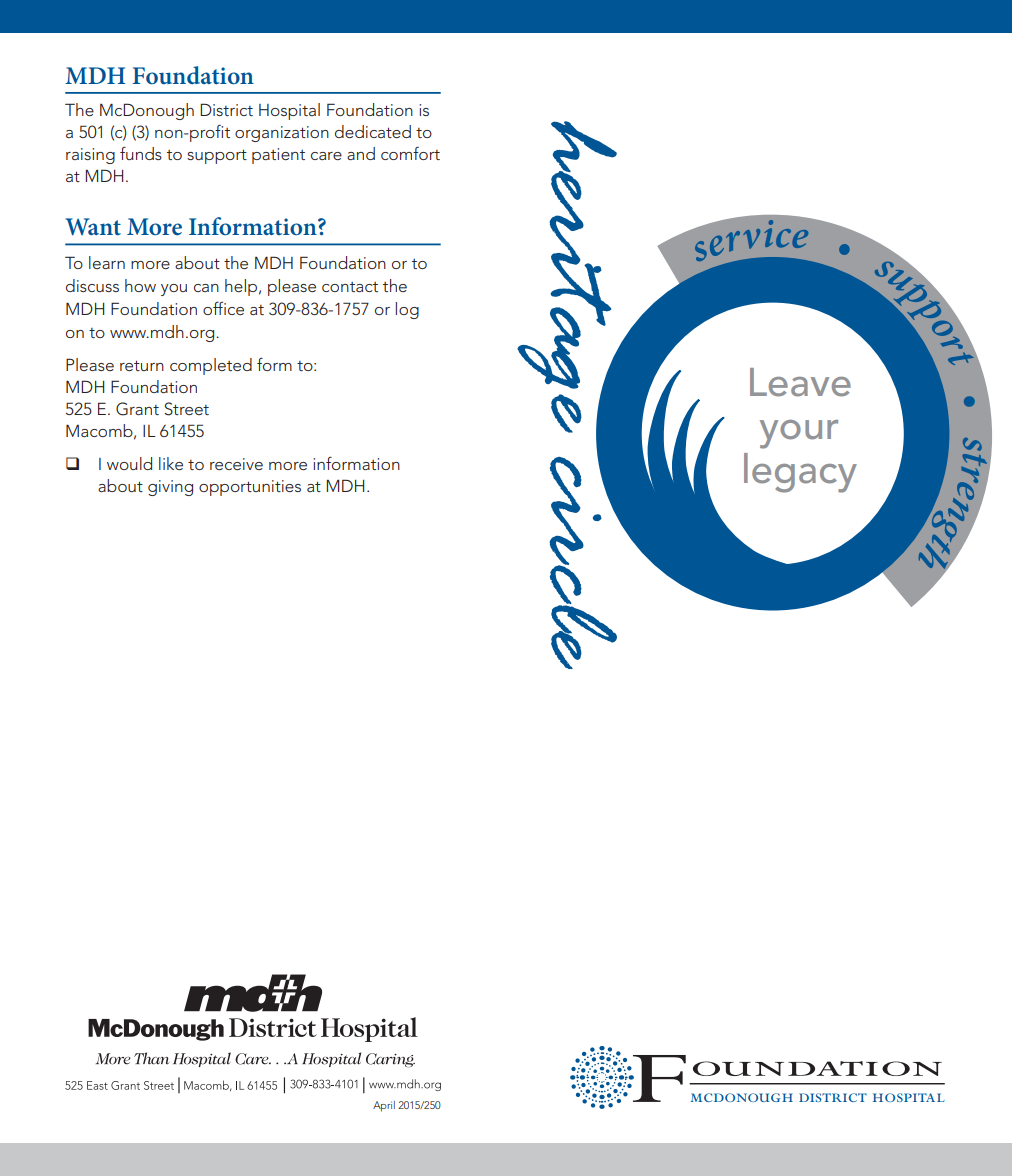  Describe the element at coordinates (384, 1106) in the screenshot. I see `April` at that location.
